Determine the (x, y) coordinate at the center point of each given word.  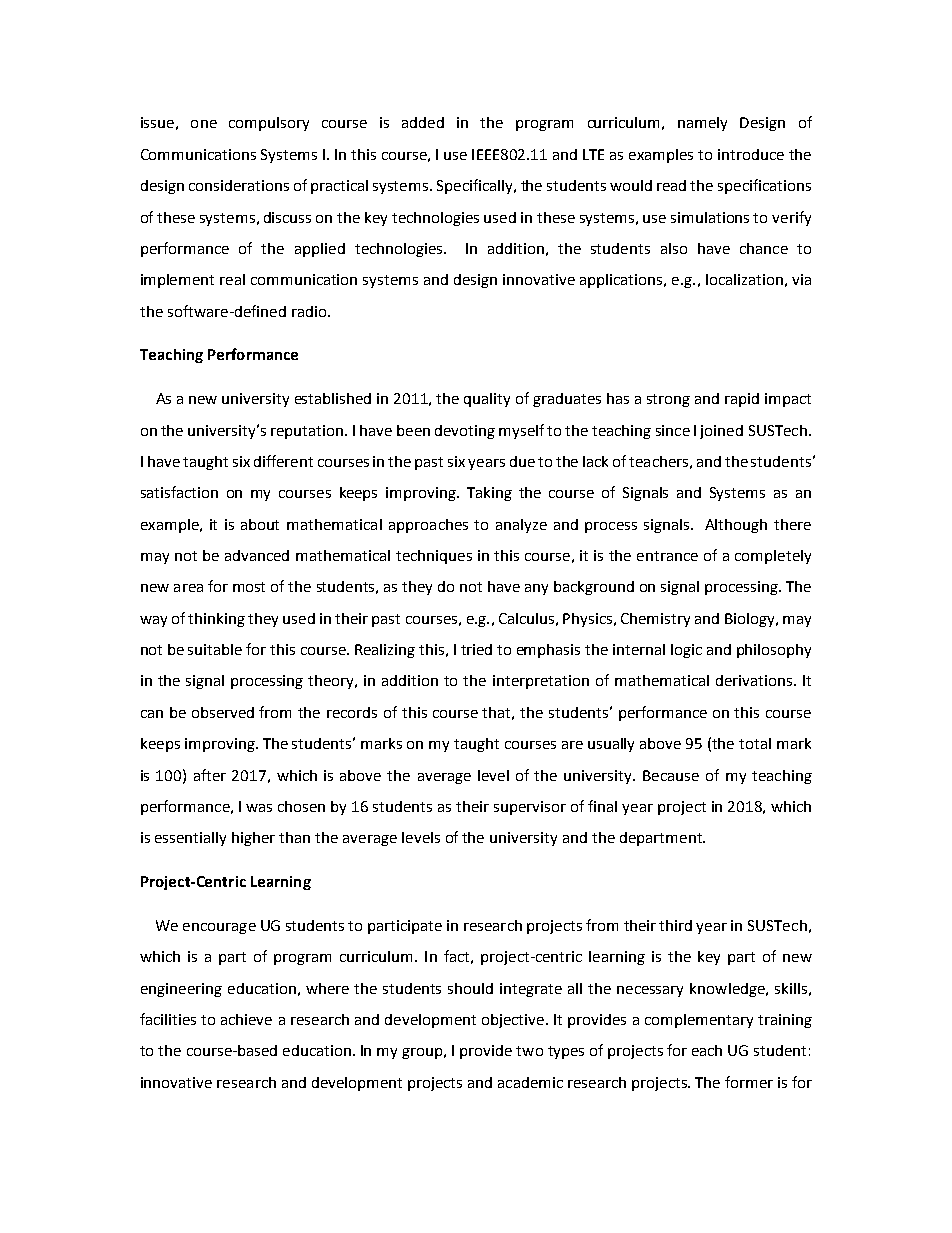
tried (476, 649)
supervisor (530, 808)
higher (253, 839)
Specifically (476, 186)
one (204, 124)
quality (487, 400)
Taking (489, 494)
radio (310, 311)
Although (736, 526)
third (675, 925)
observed (223, 712)
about (260, 524)
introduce (751, 154)
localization (744, 279)
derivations (754, 680)
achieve (246, 1019)
